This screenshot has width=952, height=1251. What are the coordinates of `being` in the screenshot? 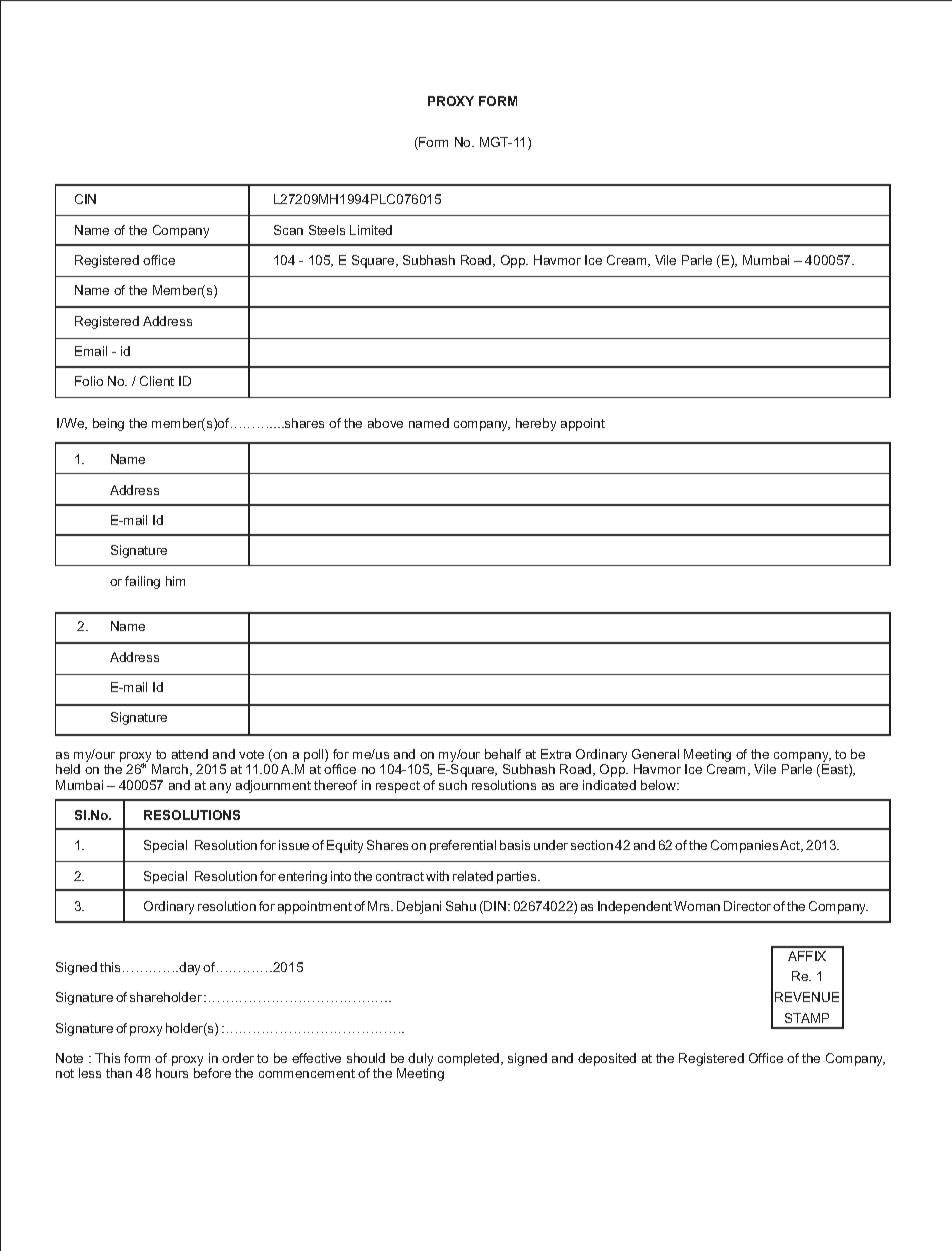 It's located at (108, 424).
